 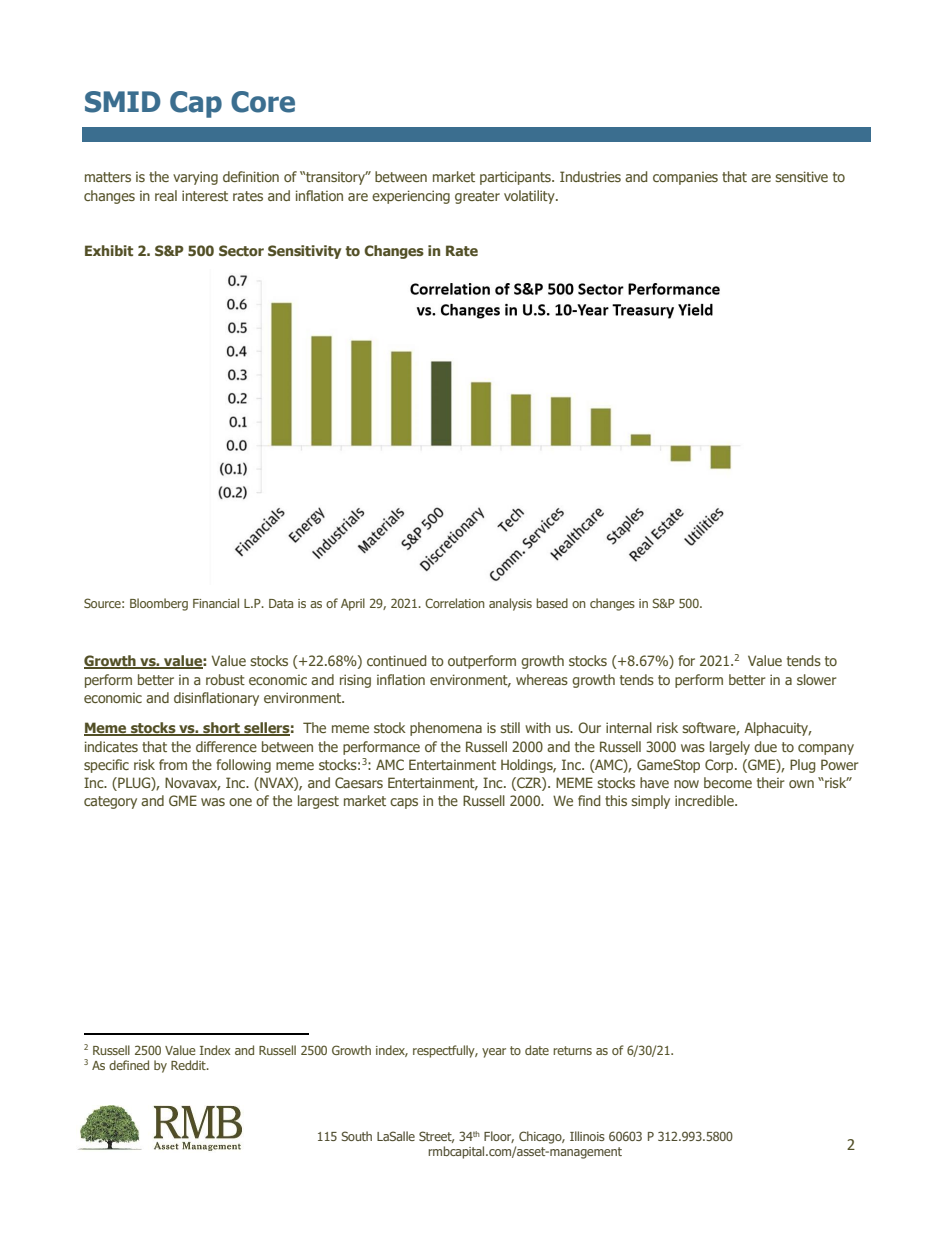 What do you see at coordinates (195, 178) in the image?
I see `varying` at bounding box center [195, 178].
